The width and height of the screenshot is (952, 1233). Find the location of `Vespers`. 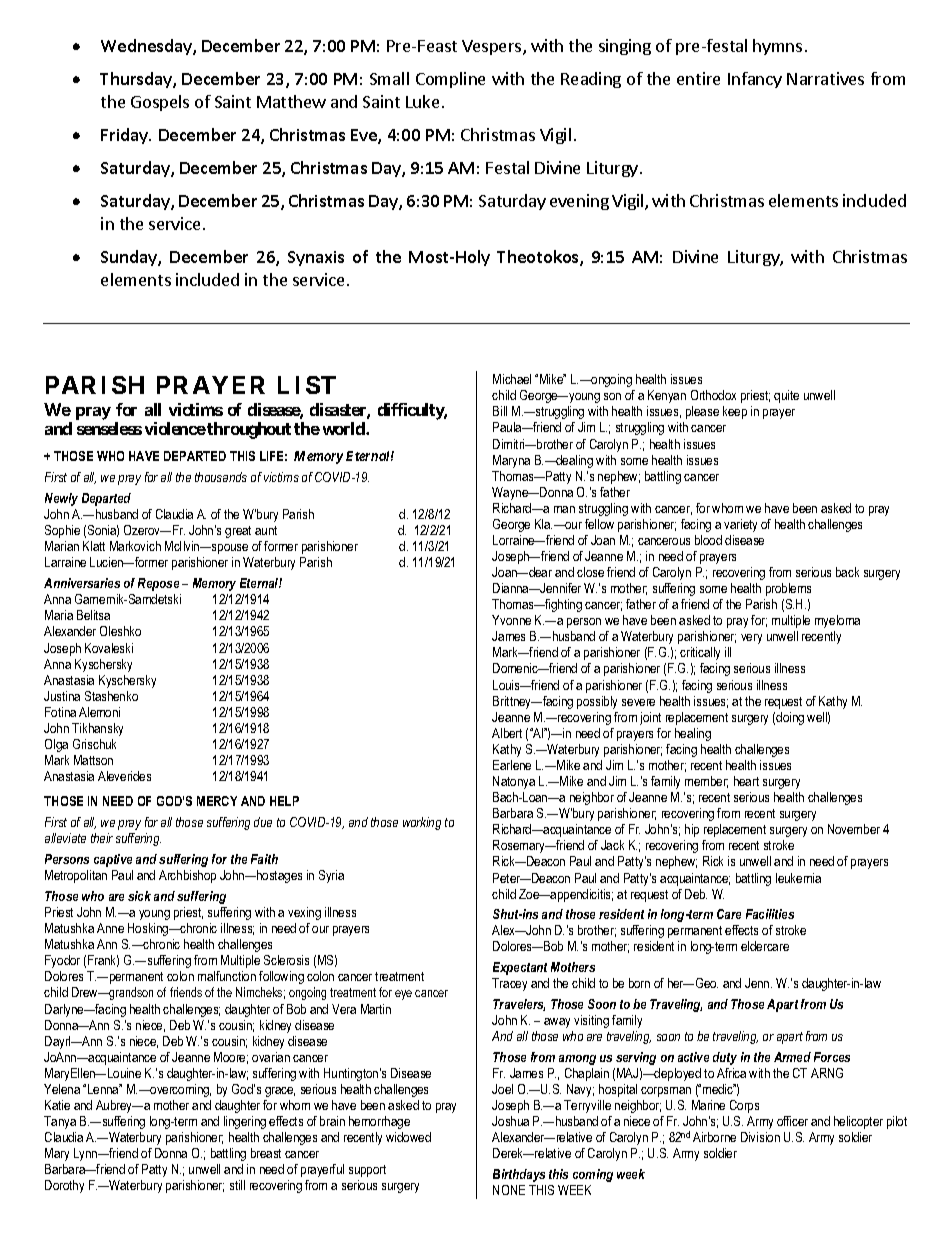

Vespers is located at coordinates (493, 47).
